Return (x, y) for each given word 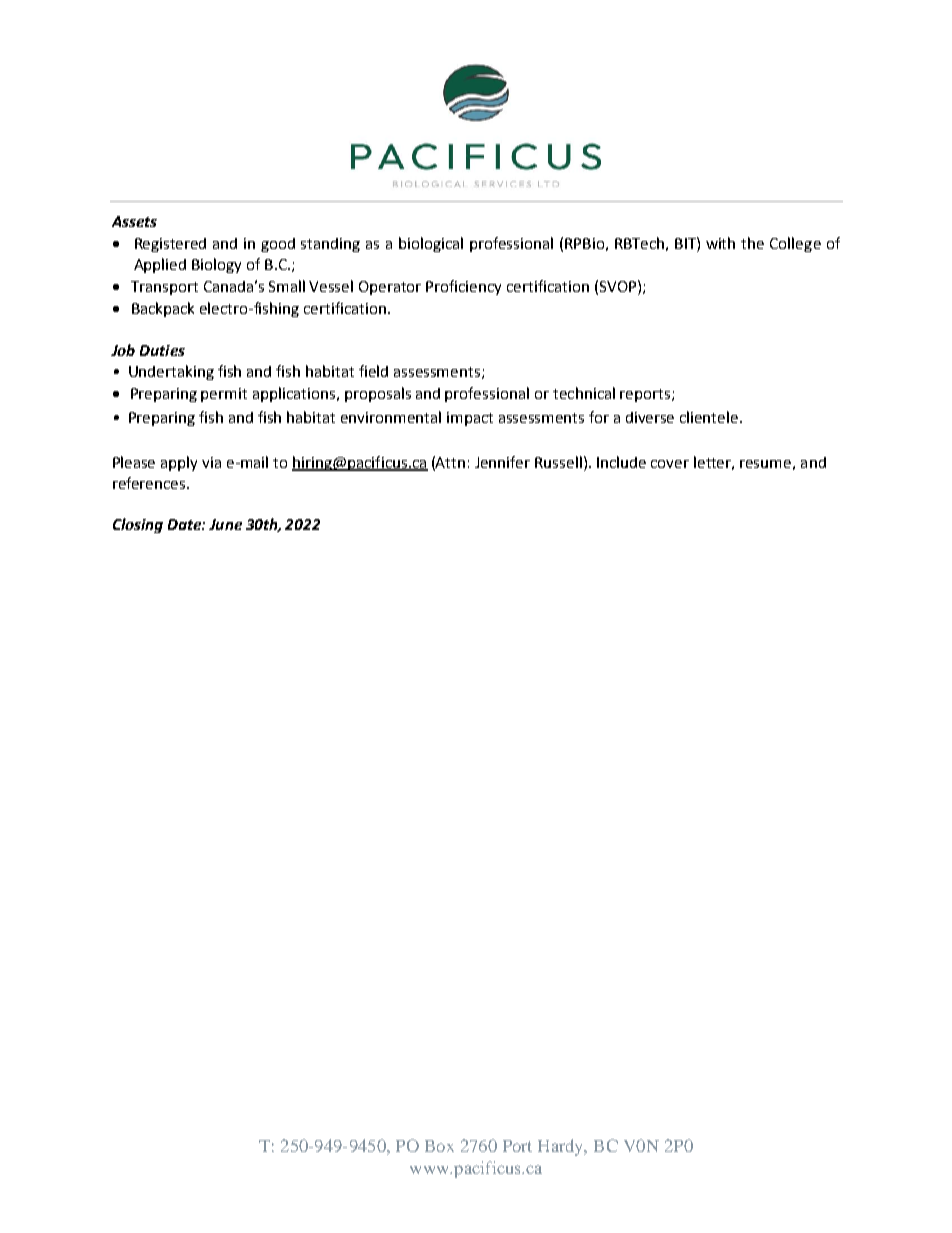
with (720, 243)
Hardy (562, 1147)
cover (670, 464)
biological (431, 244)
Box (439, 1146)
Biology (216, 265)
